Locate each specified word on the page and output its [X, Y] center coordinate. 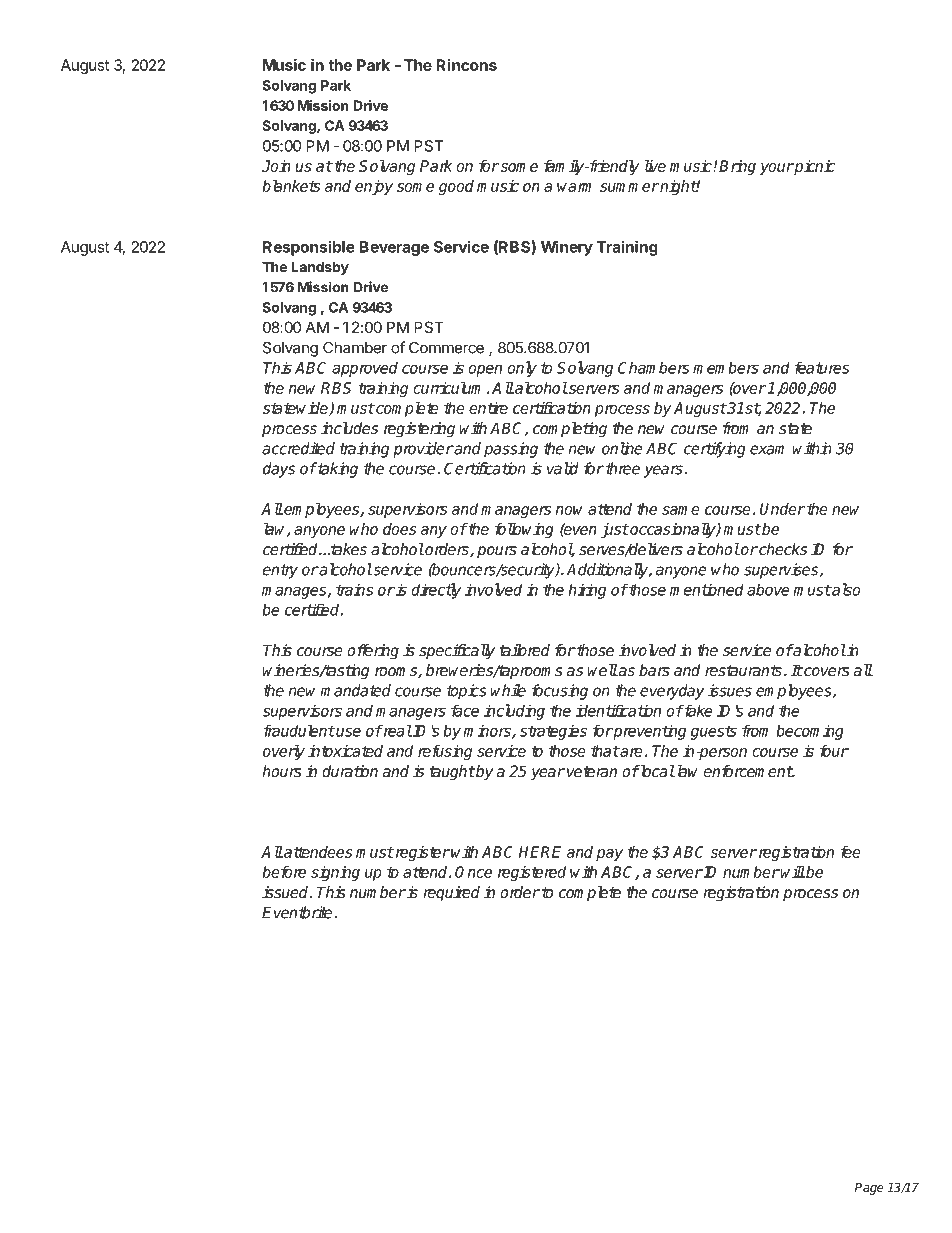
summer [629, 187]
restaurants [743, 670]
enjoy [374, 187]
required [451, 894]
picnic [814, 167]
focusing [560, 692]
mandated [355, 690]
